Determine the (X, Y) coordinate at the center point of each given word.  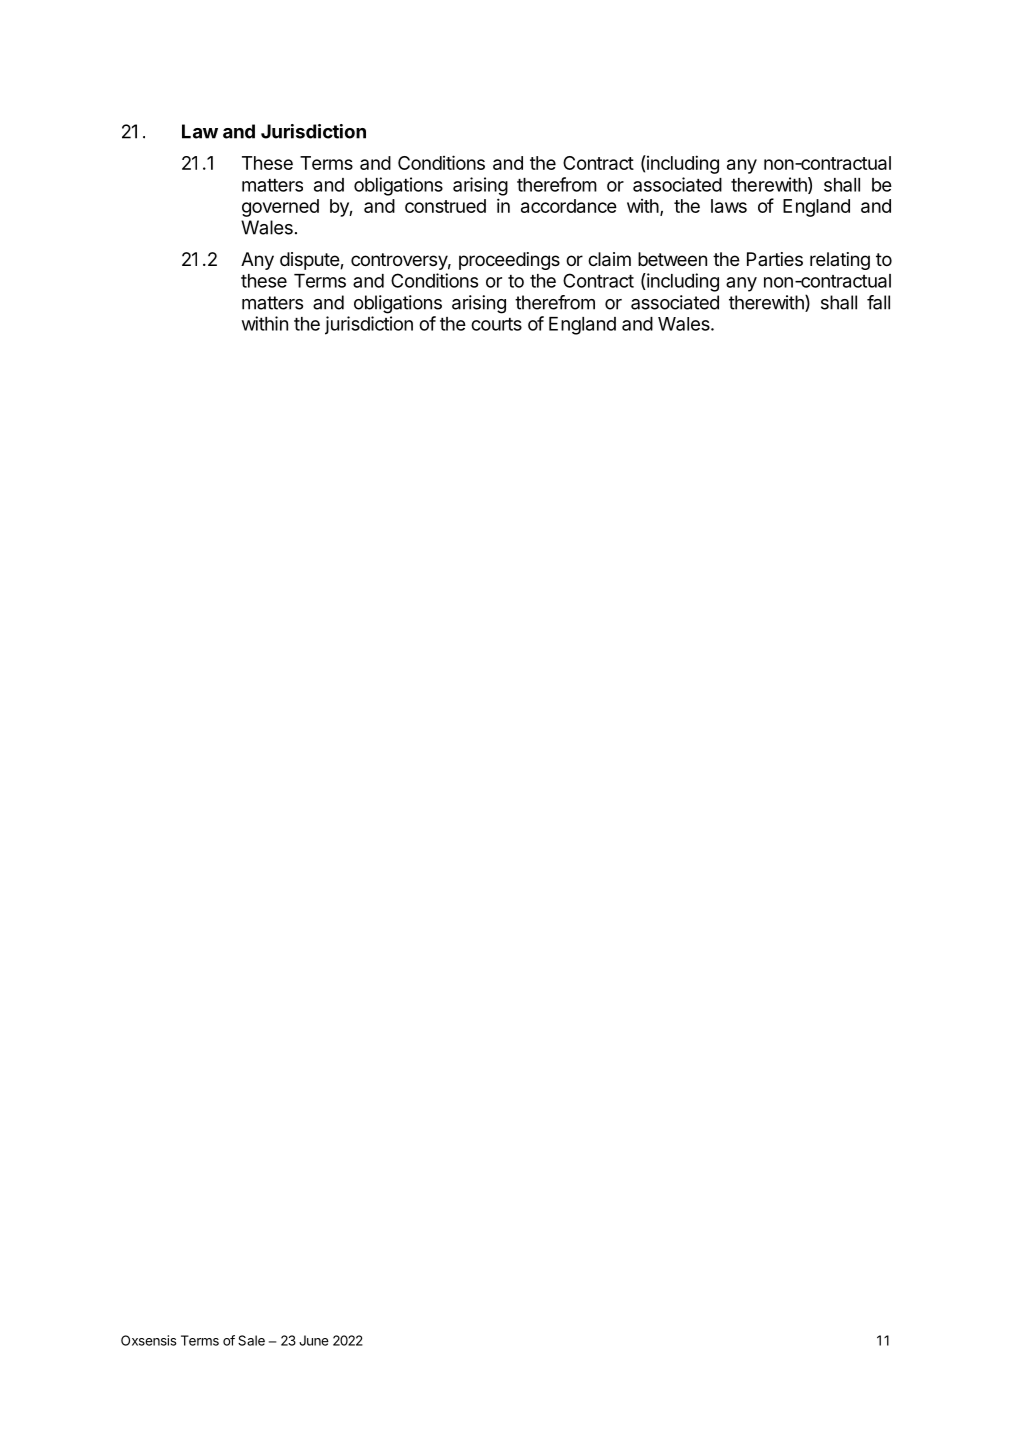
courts (496, 324)
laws (729, 206)
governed (280, 208)
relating (840, 261)
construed (445, 206)
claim (609, 259)
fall (878, 302)
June (314, 1340)
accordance (569, 206)
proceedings (509, 261)
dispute (310, 261)
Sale (251, 1340)
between (672, 259)
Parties (775, 259)
